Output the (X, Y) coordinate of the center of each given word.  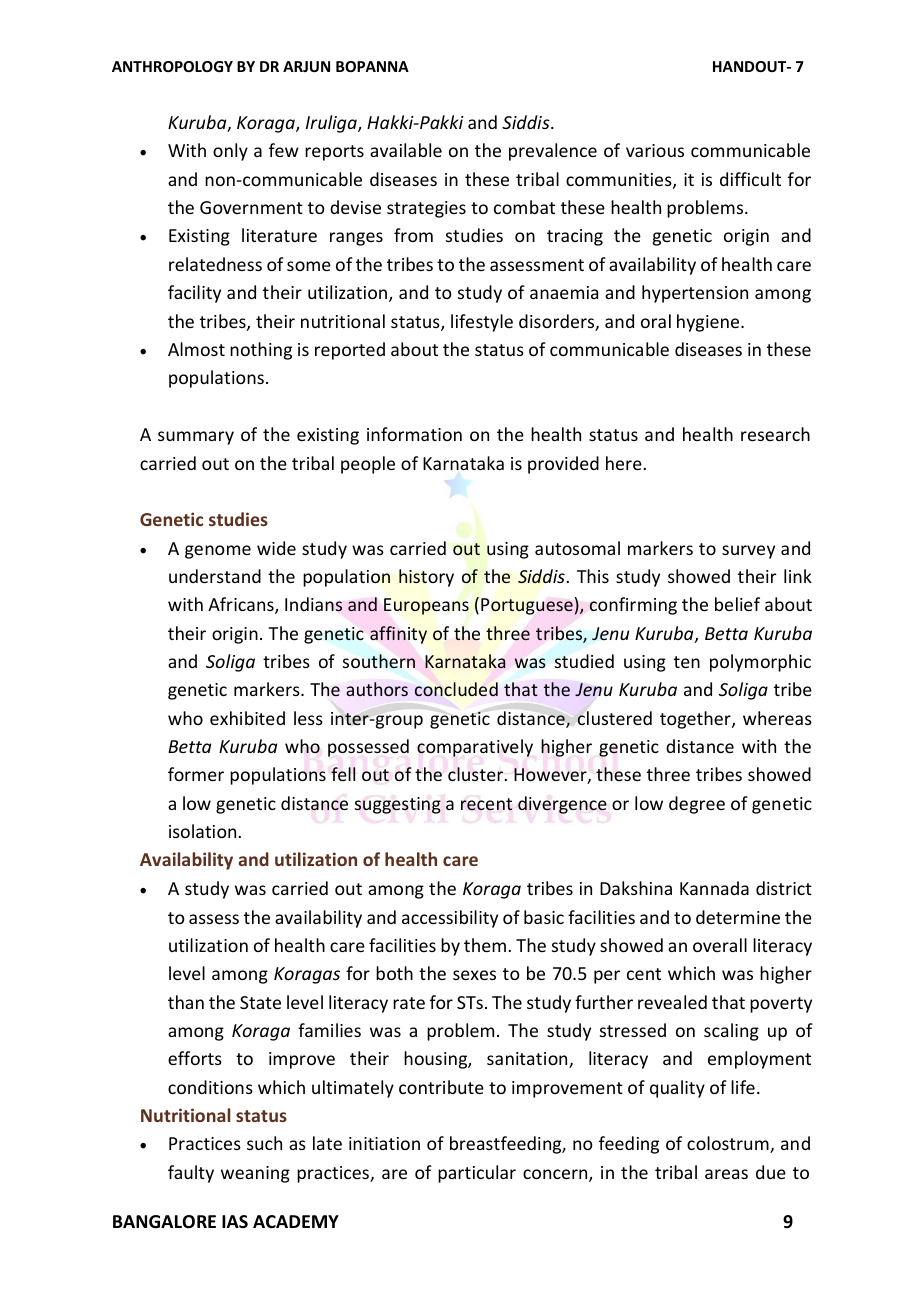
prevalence (553, 152)
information (414, 434)
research (775, 434)
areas (726, 1174)
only (230, 152)
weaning (255, 1174)
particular (477, 1174)
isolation (202, 831)
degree (697, 805)
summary (196, 438)
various (655, 150)
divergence (562, 805)
